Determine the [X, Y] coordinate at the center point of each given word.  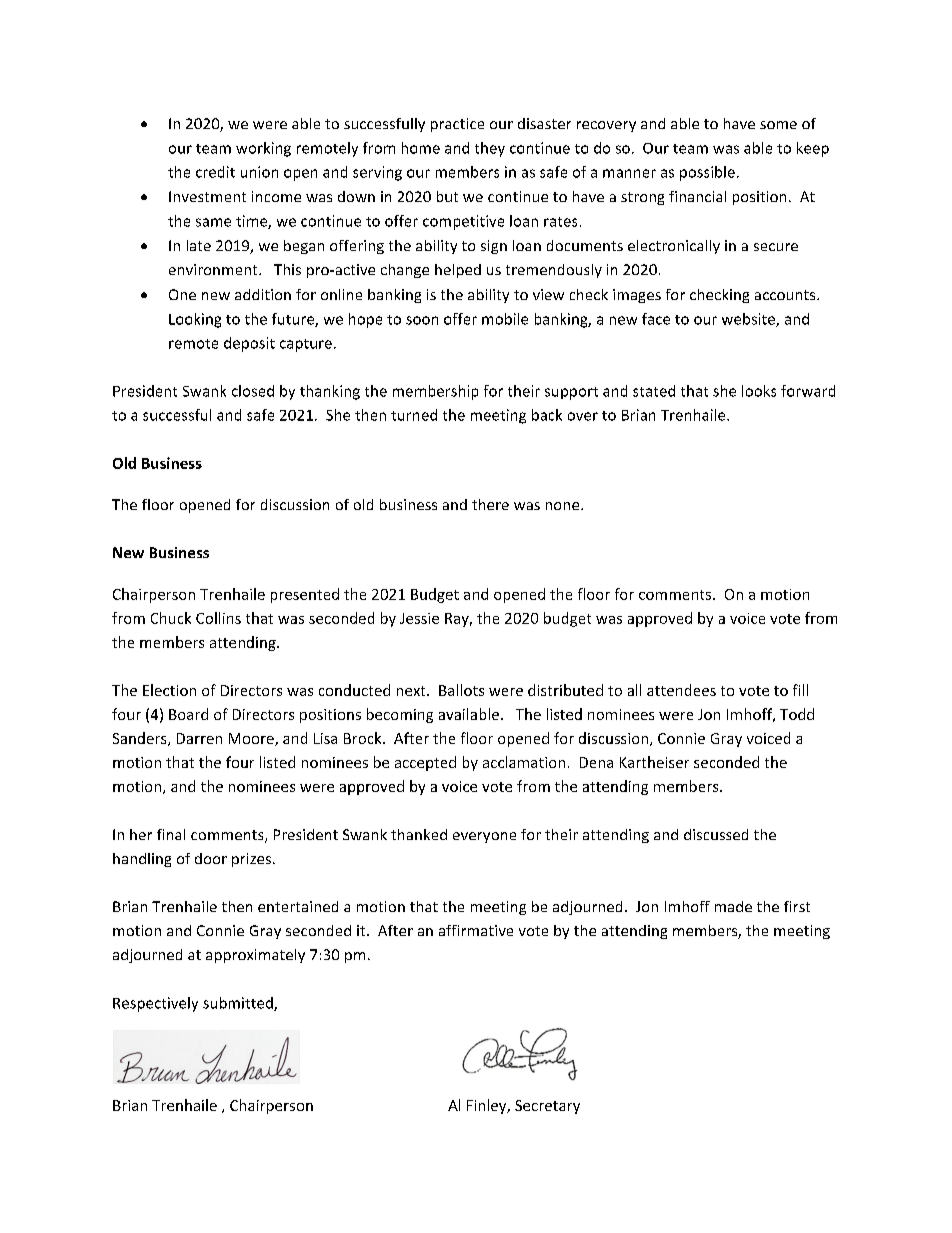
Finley [488, 1106]
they [490, 149]
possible [707, 173]
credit [215, 172]
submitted [239, 1004]
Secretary [547, 1107]
